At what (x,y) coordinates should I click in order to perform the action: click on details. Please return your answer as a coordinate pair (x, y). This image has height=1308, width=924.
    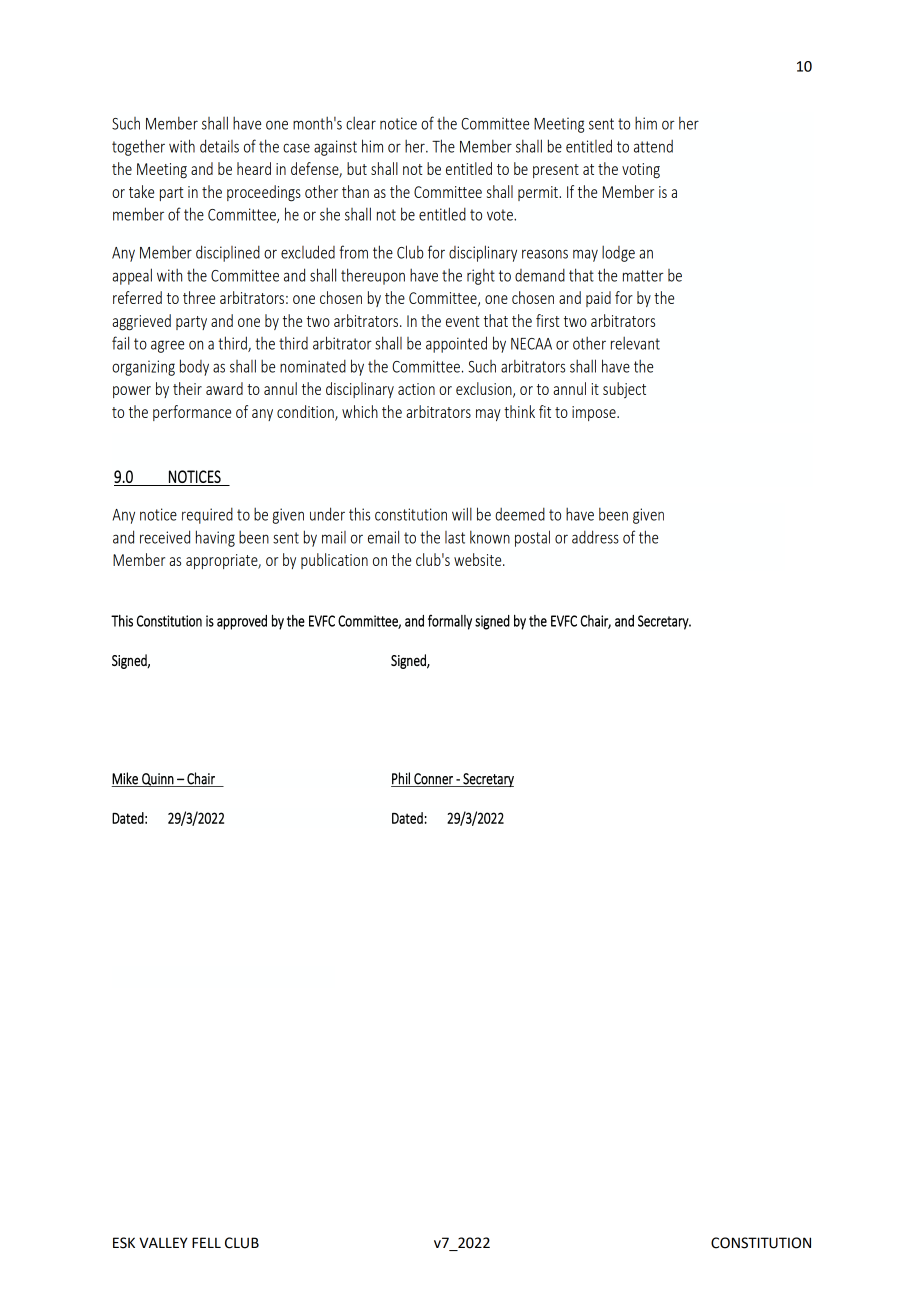
    Looking at the image, I should click on (219, 146).
